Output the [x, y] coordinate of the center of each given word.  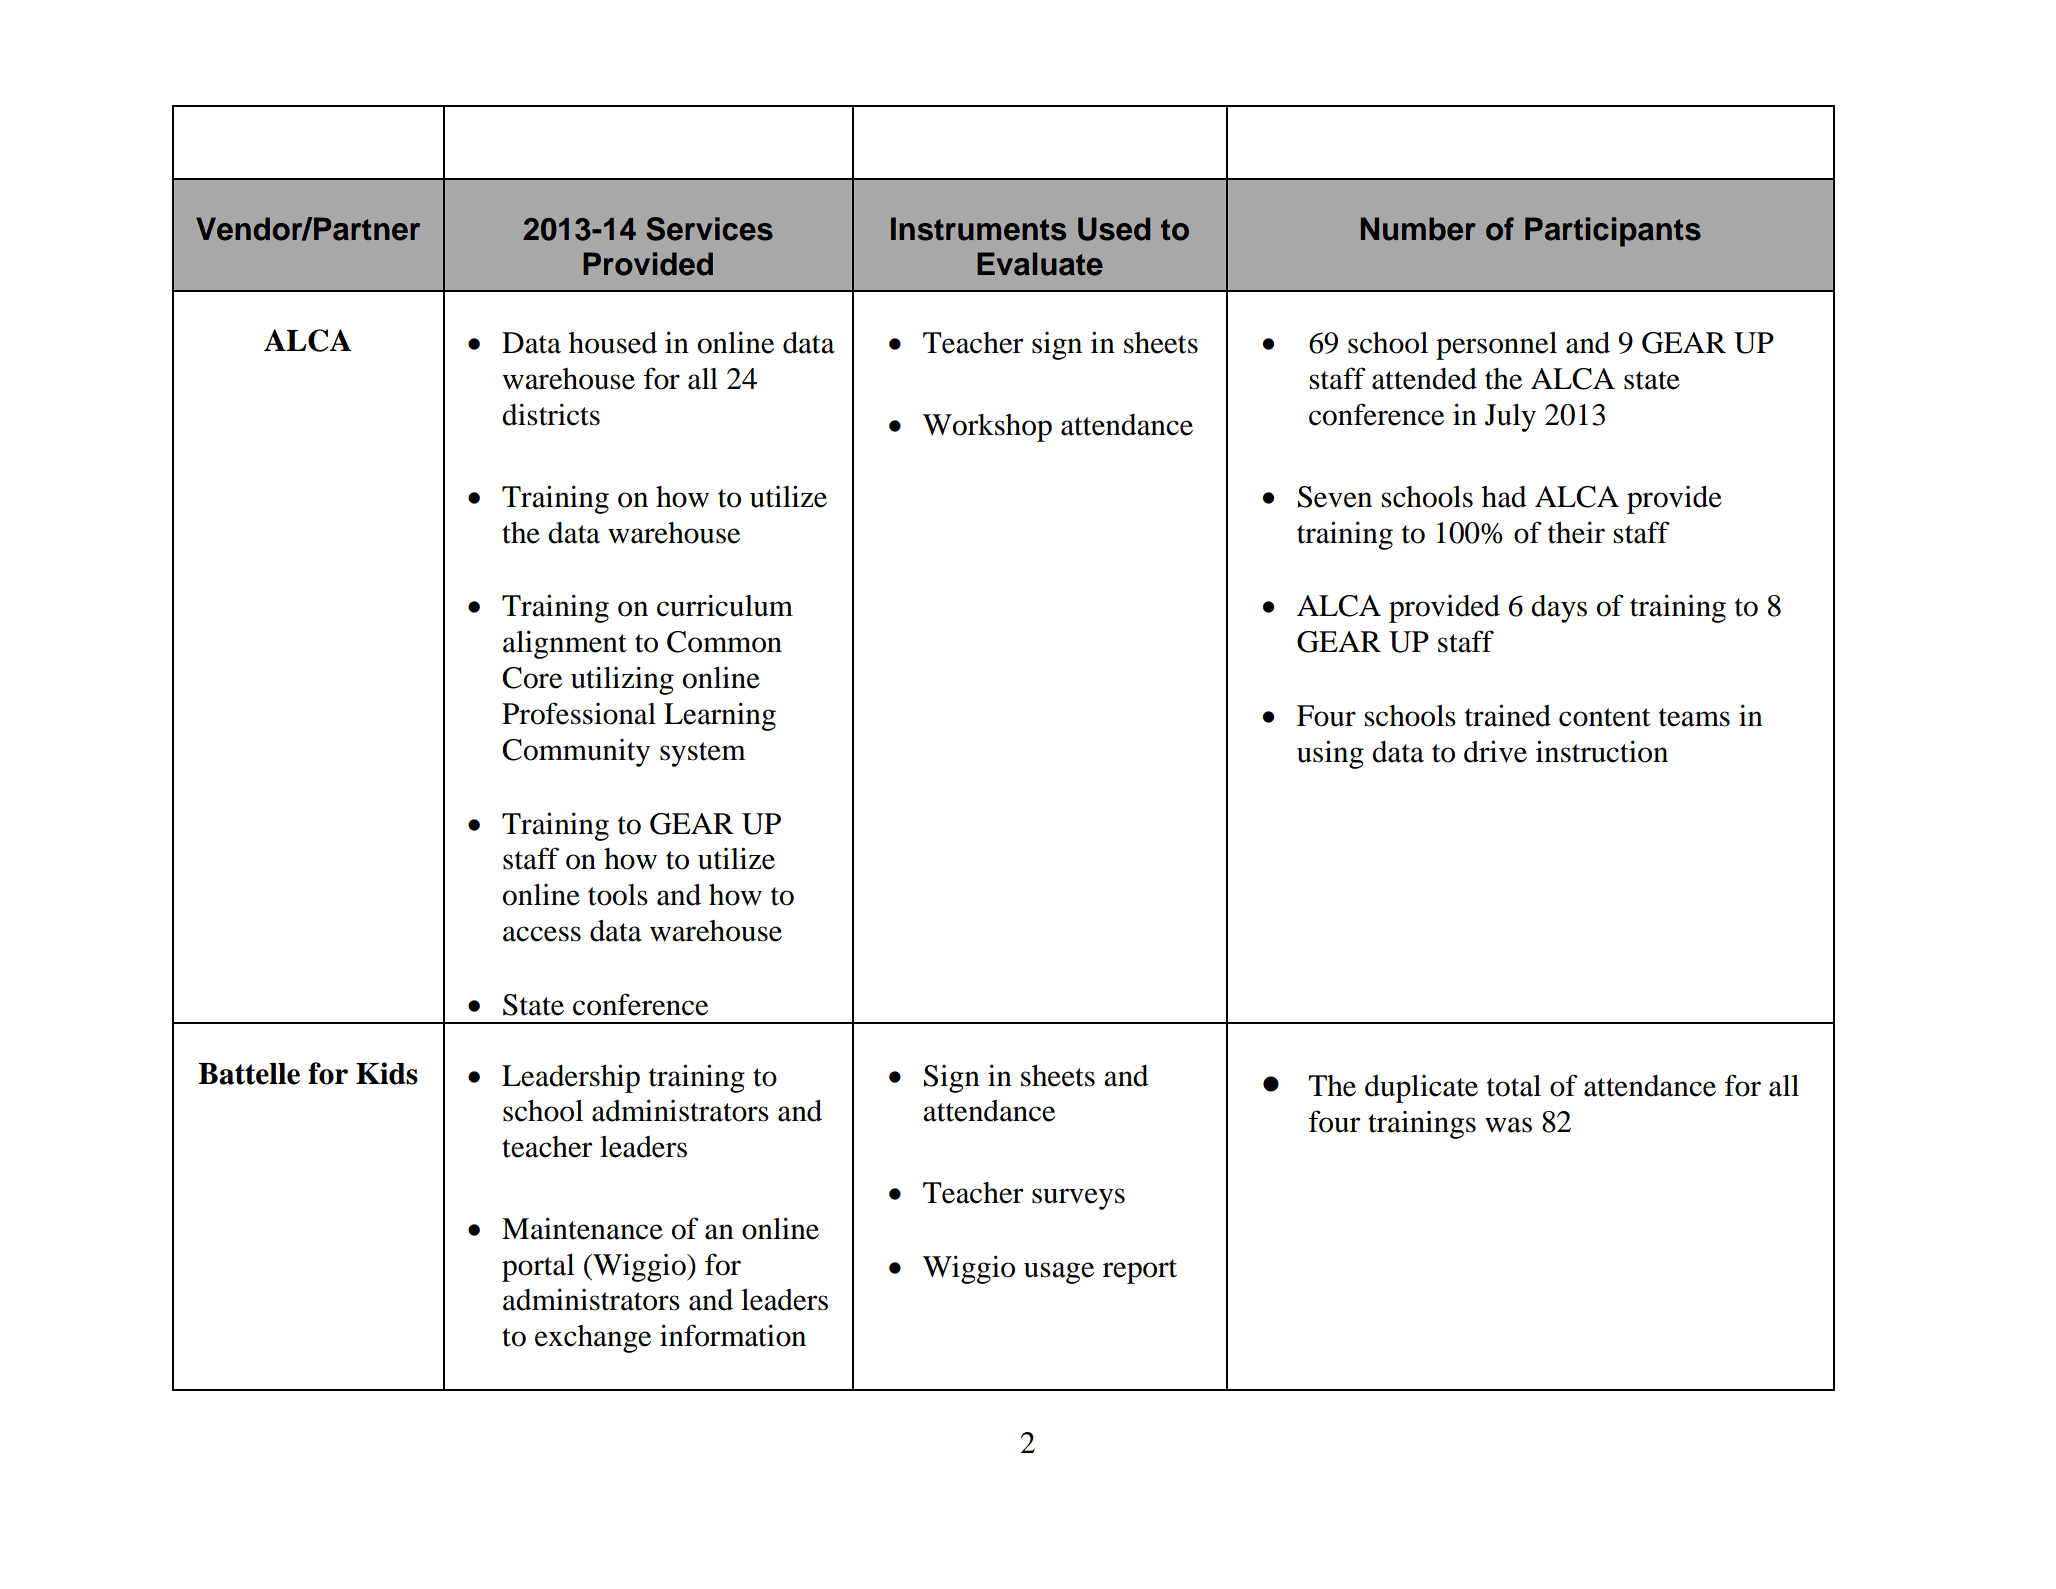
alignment [565, 644]
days [1559, 609]
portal [538, 1268]
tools [618, 895]
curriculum [725, 605]
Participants [1613, 232]
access [542, 934]
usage [1059, 1273]
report [1140, 1271]
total [1514, 1086]
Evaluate [1040, 264]
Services [709, 229]
